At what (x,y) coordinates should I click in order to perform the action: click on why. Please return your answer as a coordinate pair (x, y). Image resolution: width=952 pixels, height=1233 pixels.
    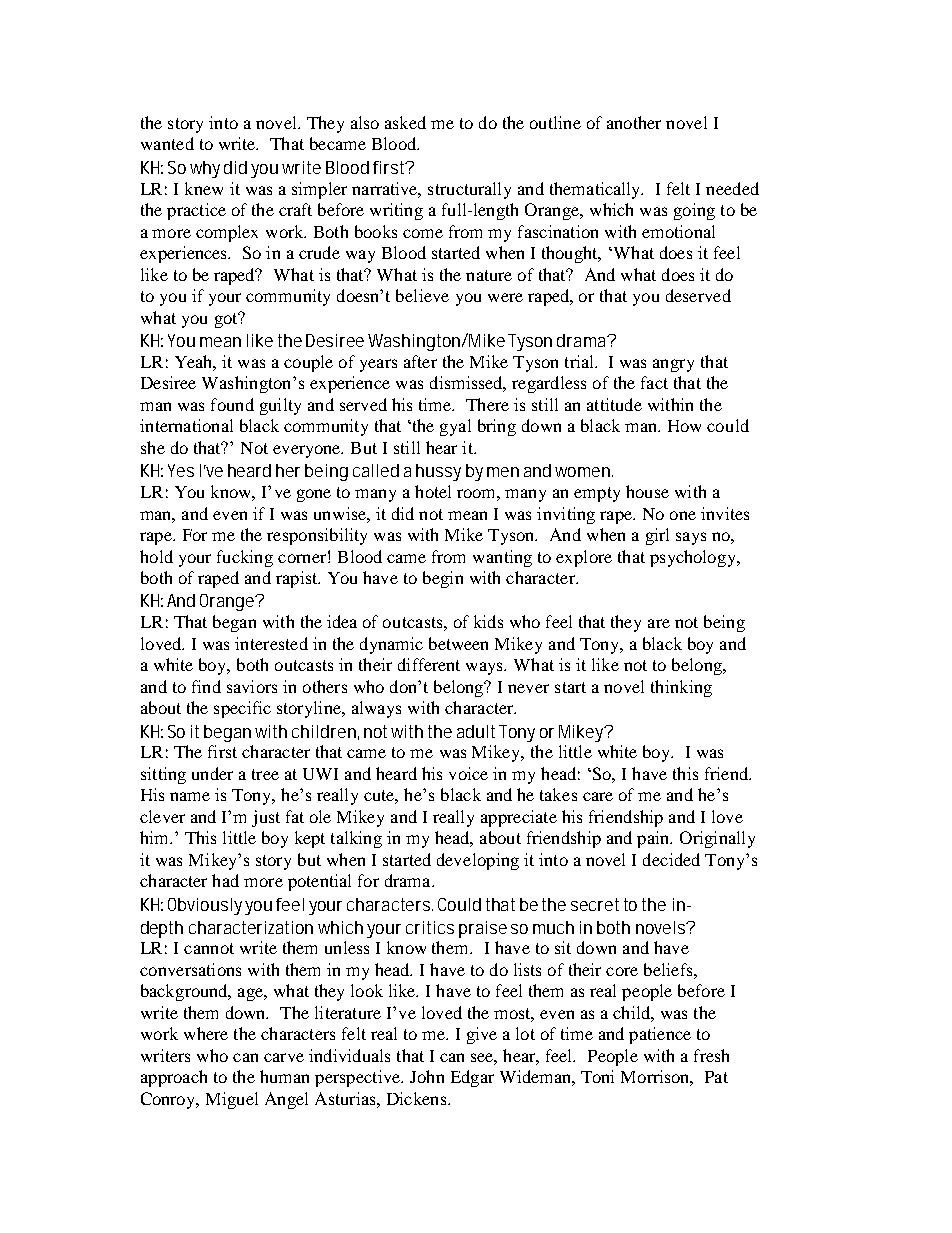
    Looking at the image, I should click on (205, 169).
